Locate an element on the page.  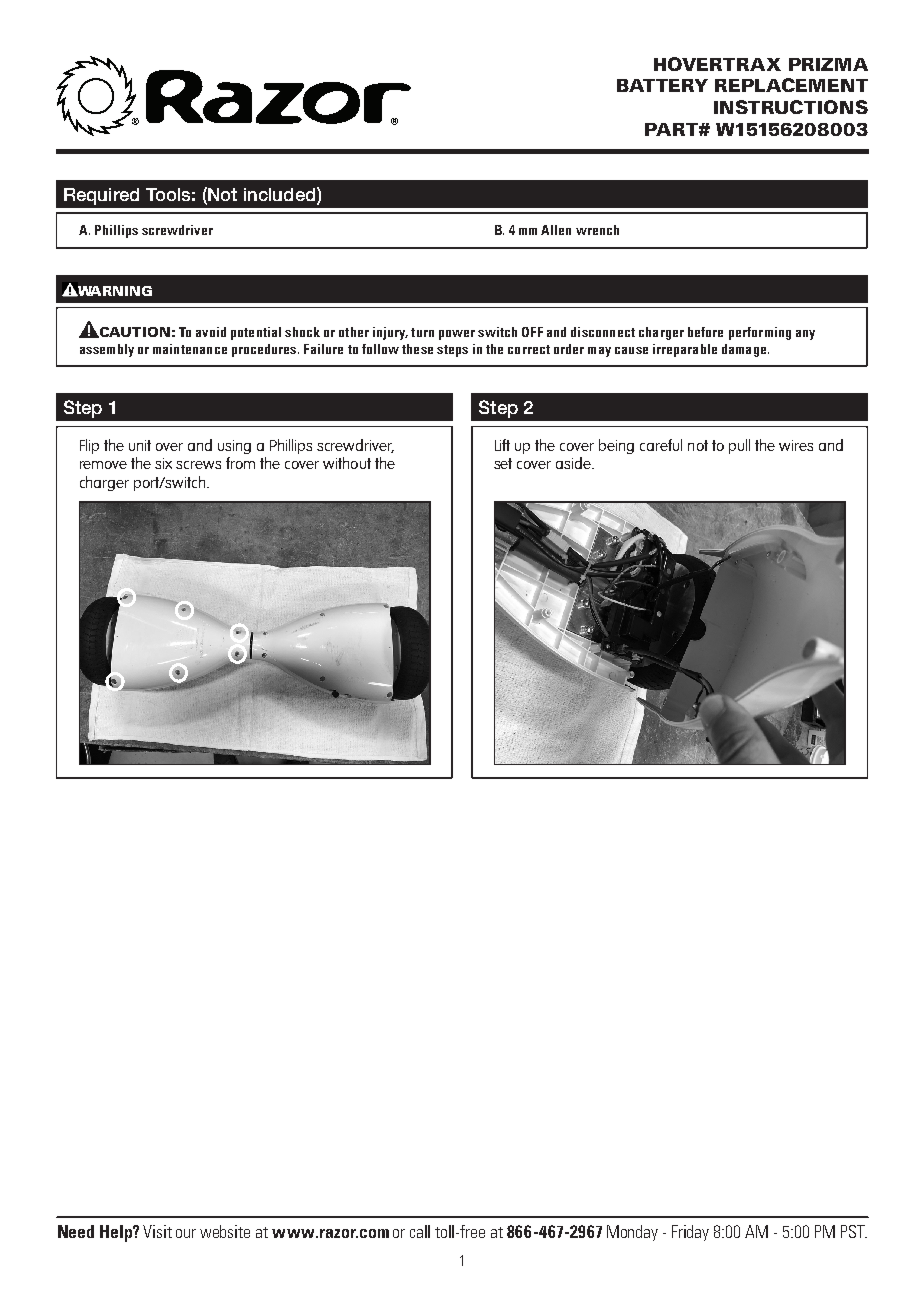
pull is located at coordinates (739, 446).
